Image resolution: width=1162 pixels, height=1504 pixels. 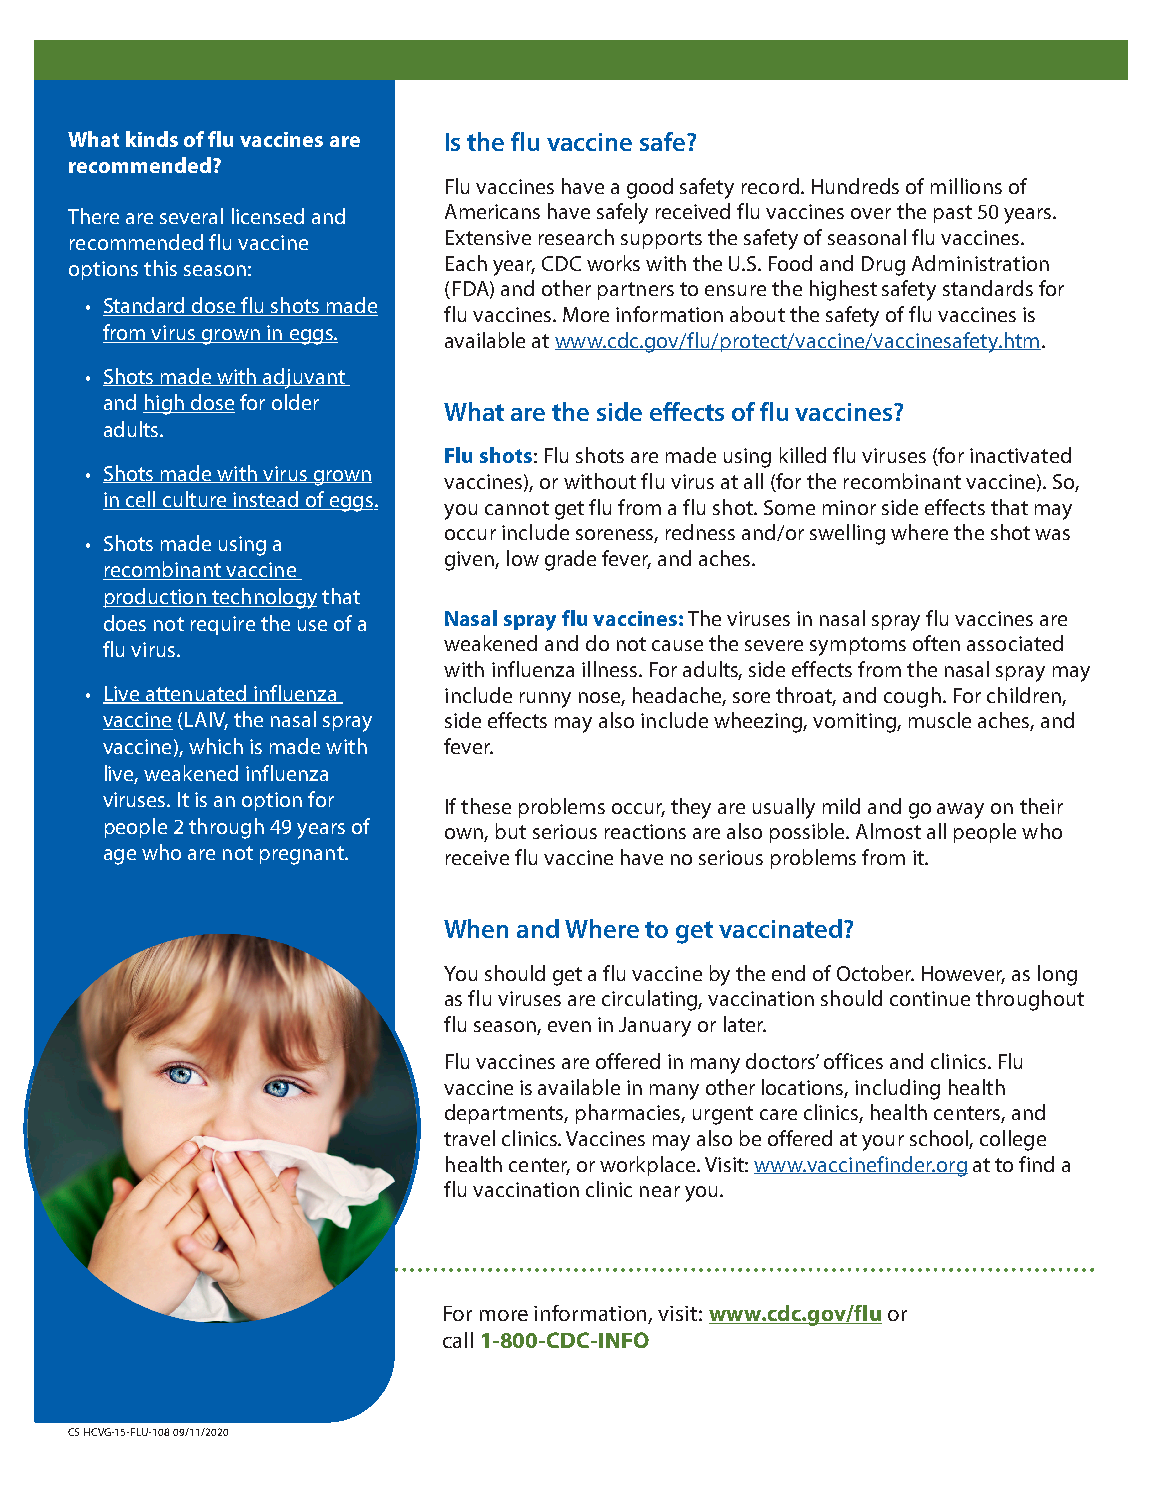 What do you see at coordinates (458, 1340) in the screenshot?
I see `call` at bounding box center [458, 1340].
